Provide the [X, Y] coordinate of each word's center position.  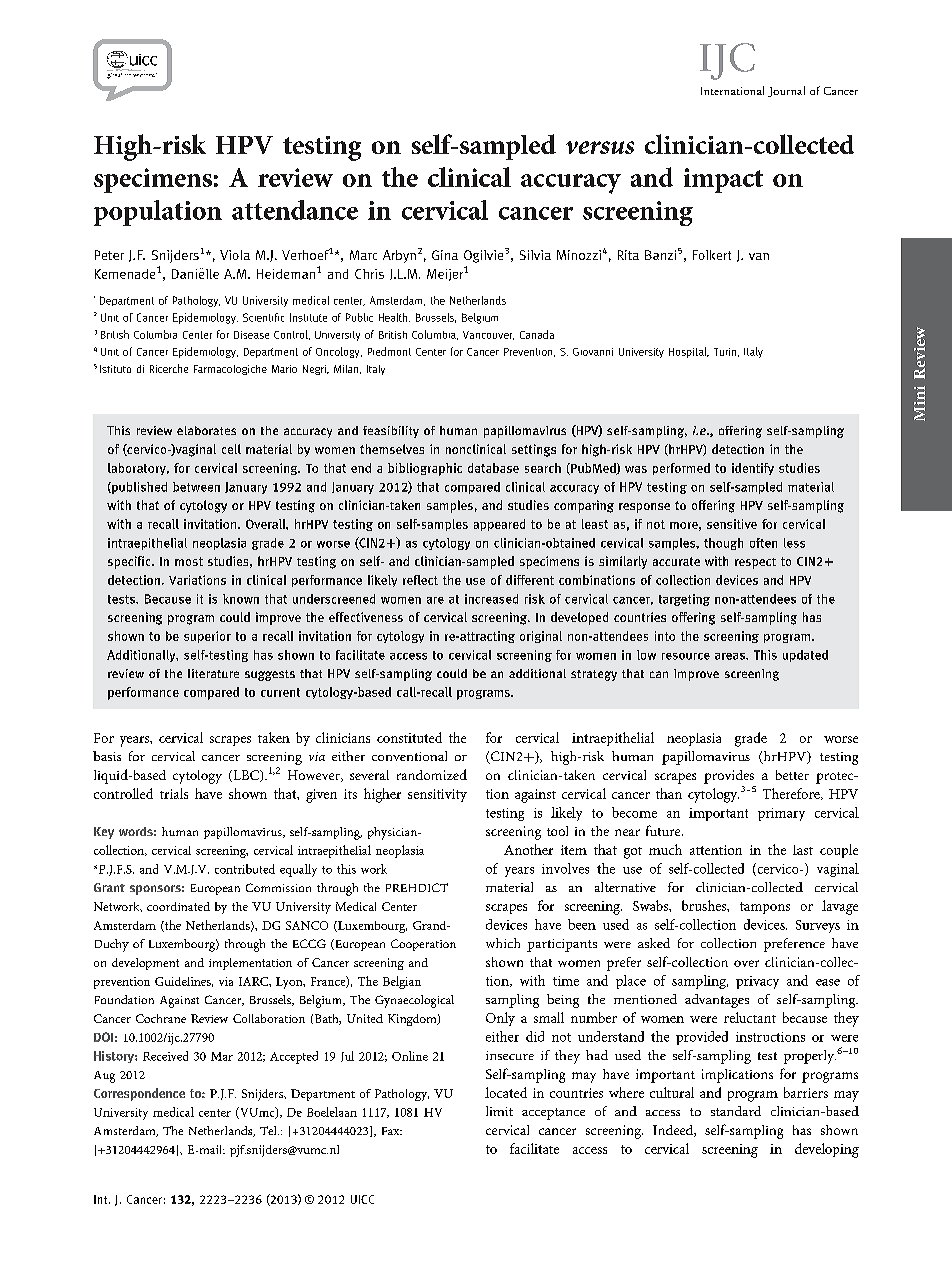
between [196, 487]
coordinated [178, 906]
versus [600, 147]
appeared [499, 525]
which [503, 943]
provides [729, 777]
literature [213, 673]
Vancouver [488, 335]
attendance [295, 210]
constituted [409, 737]
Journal [786, 91]
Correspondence [139, 1094]
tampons [765, 908]
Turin [725, 352]
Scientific [263, 317]
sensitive [732, 524]
